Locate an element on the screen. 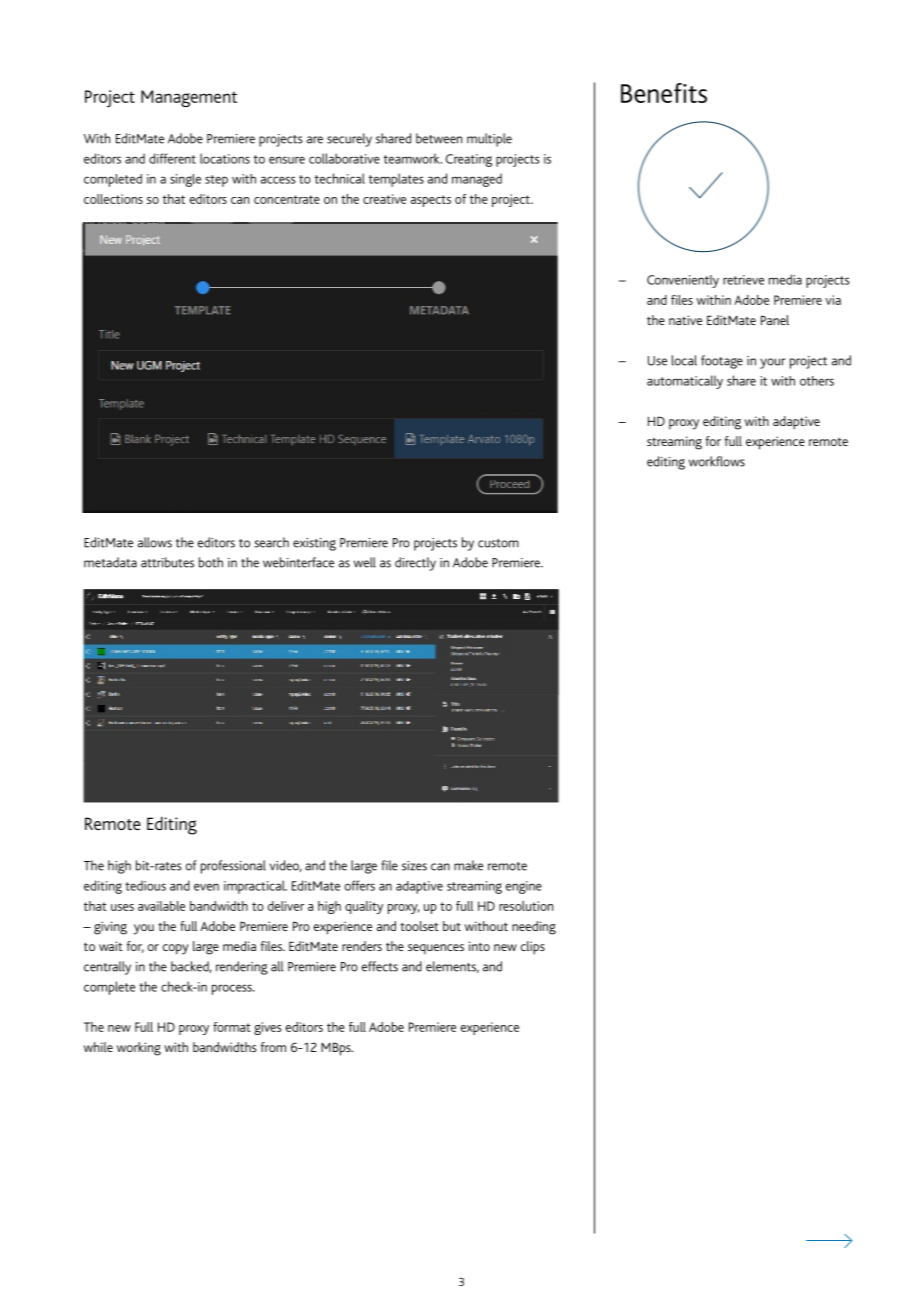 This screenshot has height=1308, width=924. make is located at coordinates (468, 865).
